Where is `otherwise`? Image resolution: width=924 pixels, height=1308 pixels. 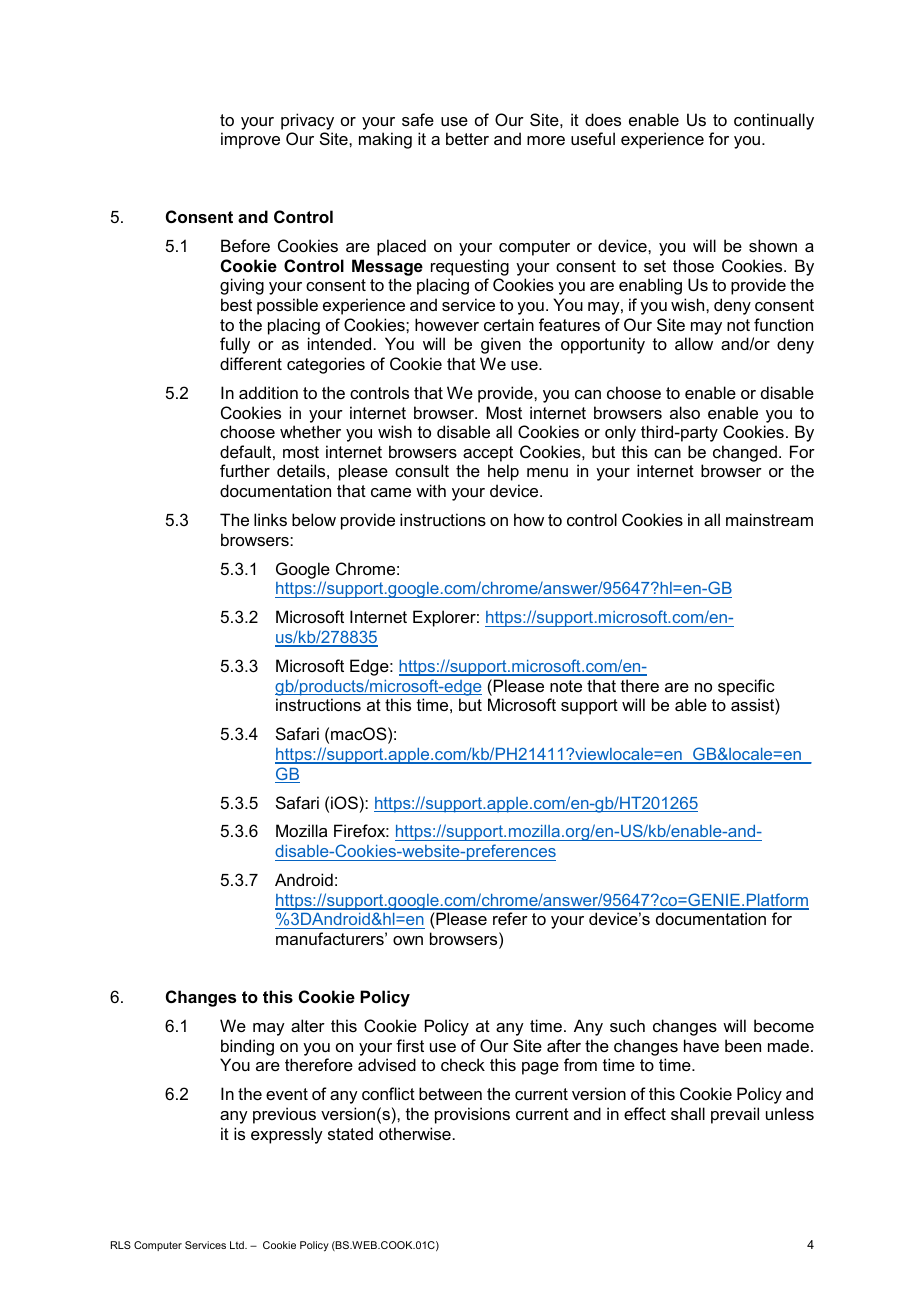
otherwise is located at coordinates (415, 1133).
